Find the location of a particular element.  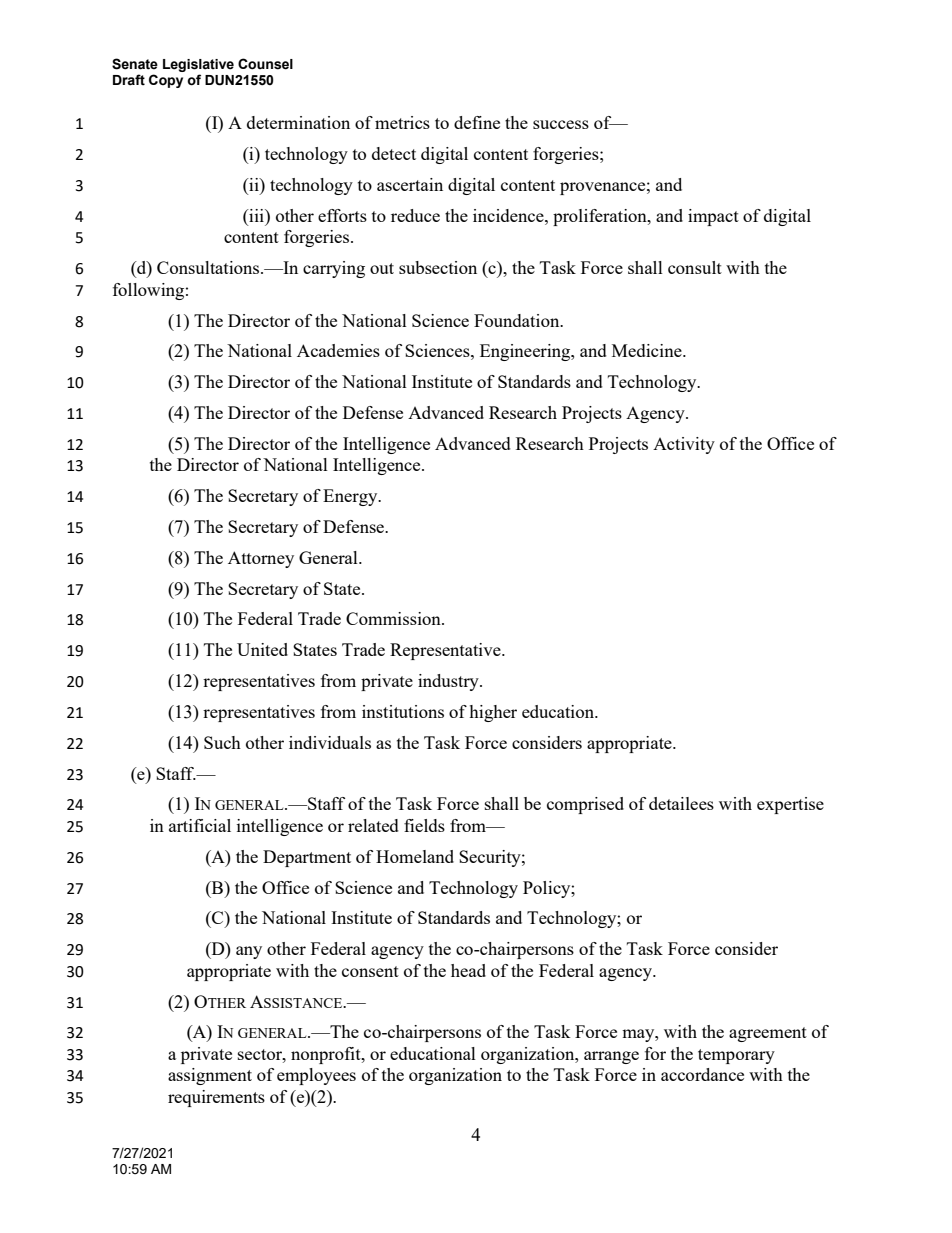

Attorney is located at coordinates (261, 559).
